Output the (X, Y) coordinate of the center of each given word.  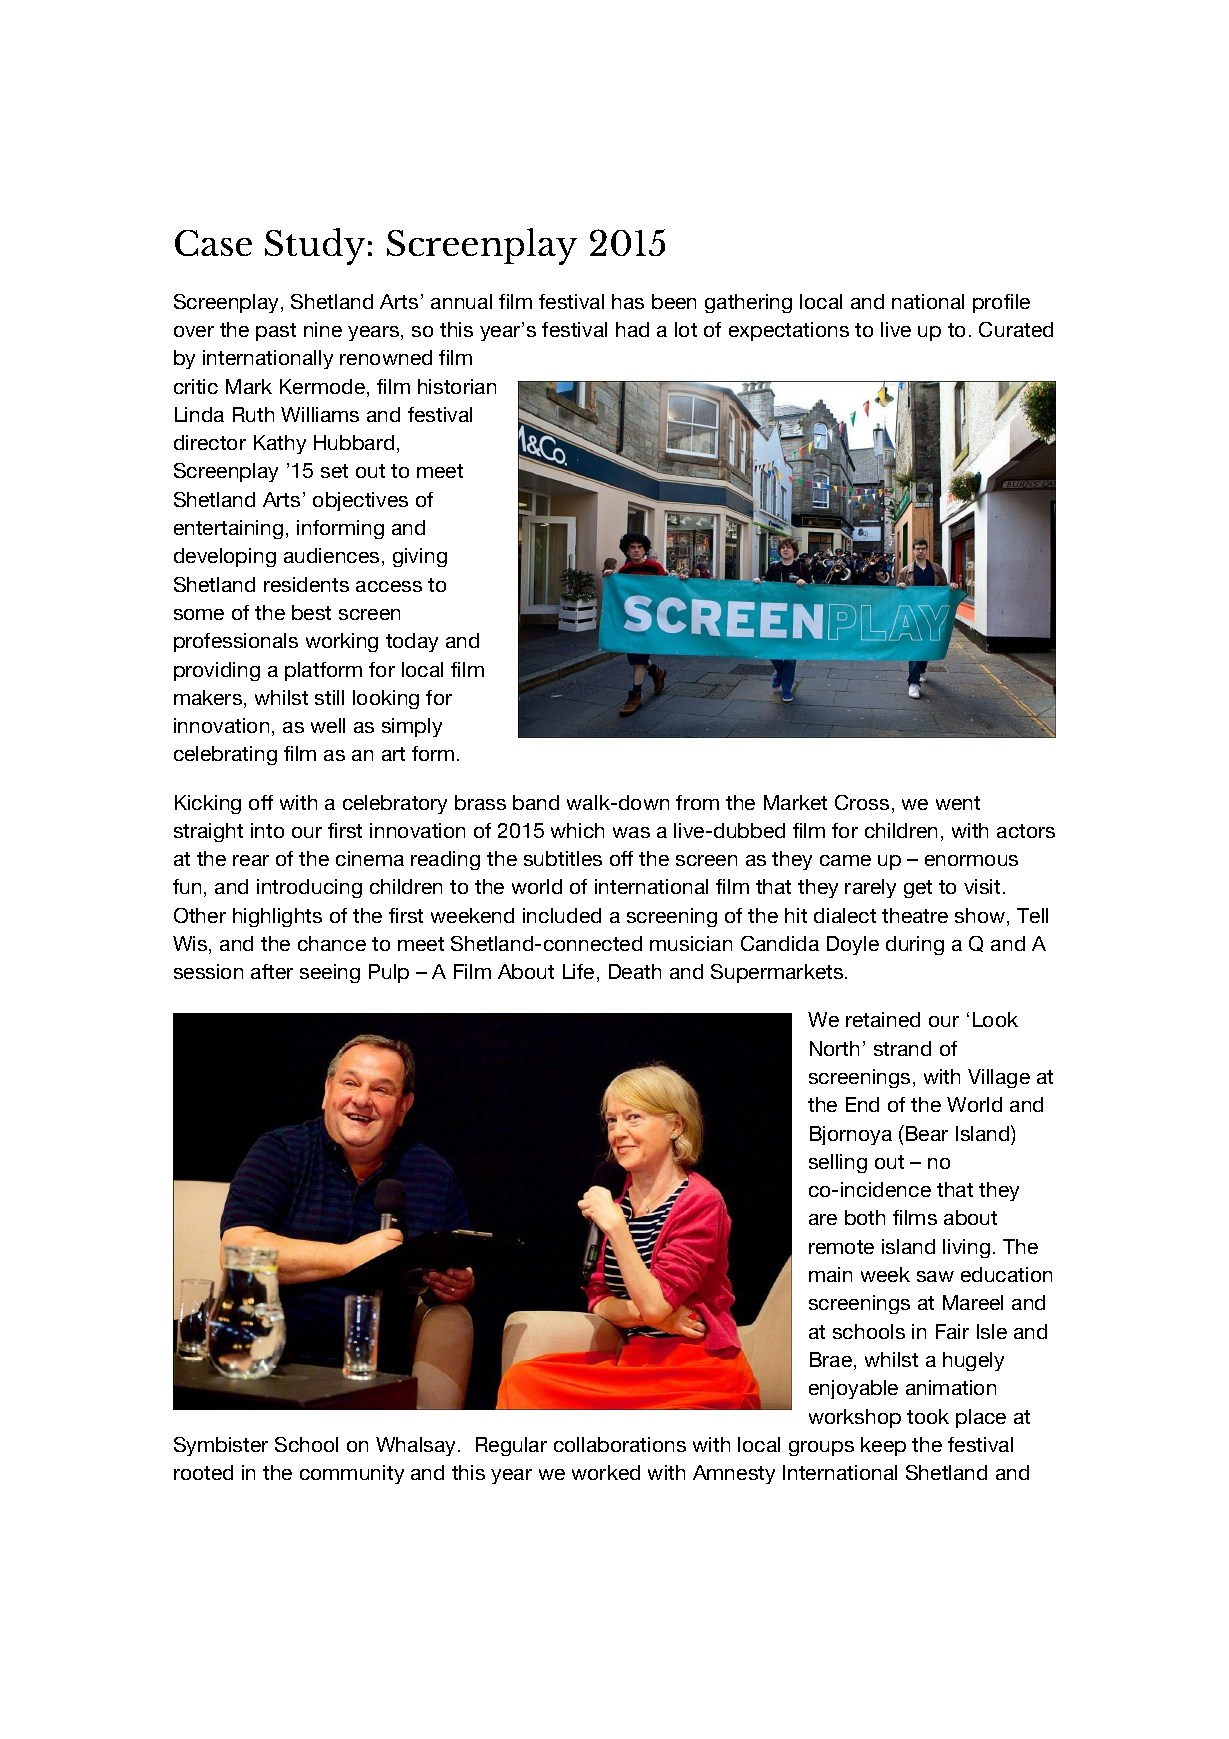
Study (315, 246)
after (272, 971)
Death (635, 971)
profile (1001, 303)
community (352, 1474)
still (329, 697)
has (628, 301)
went (958, 803)
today (412, 642)
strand (902, 1048)
